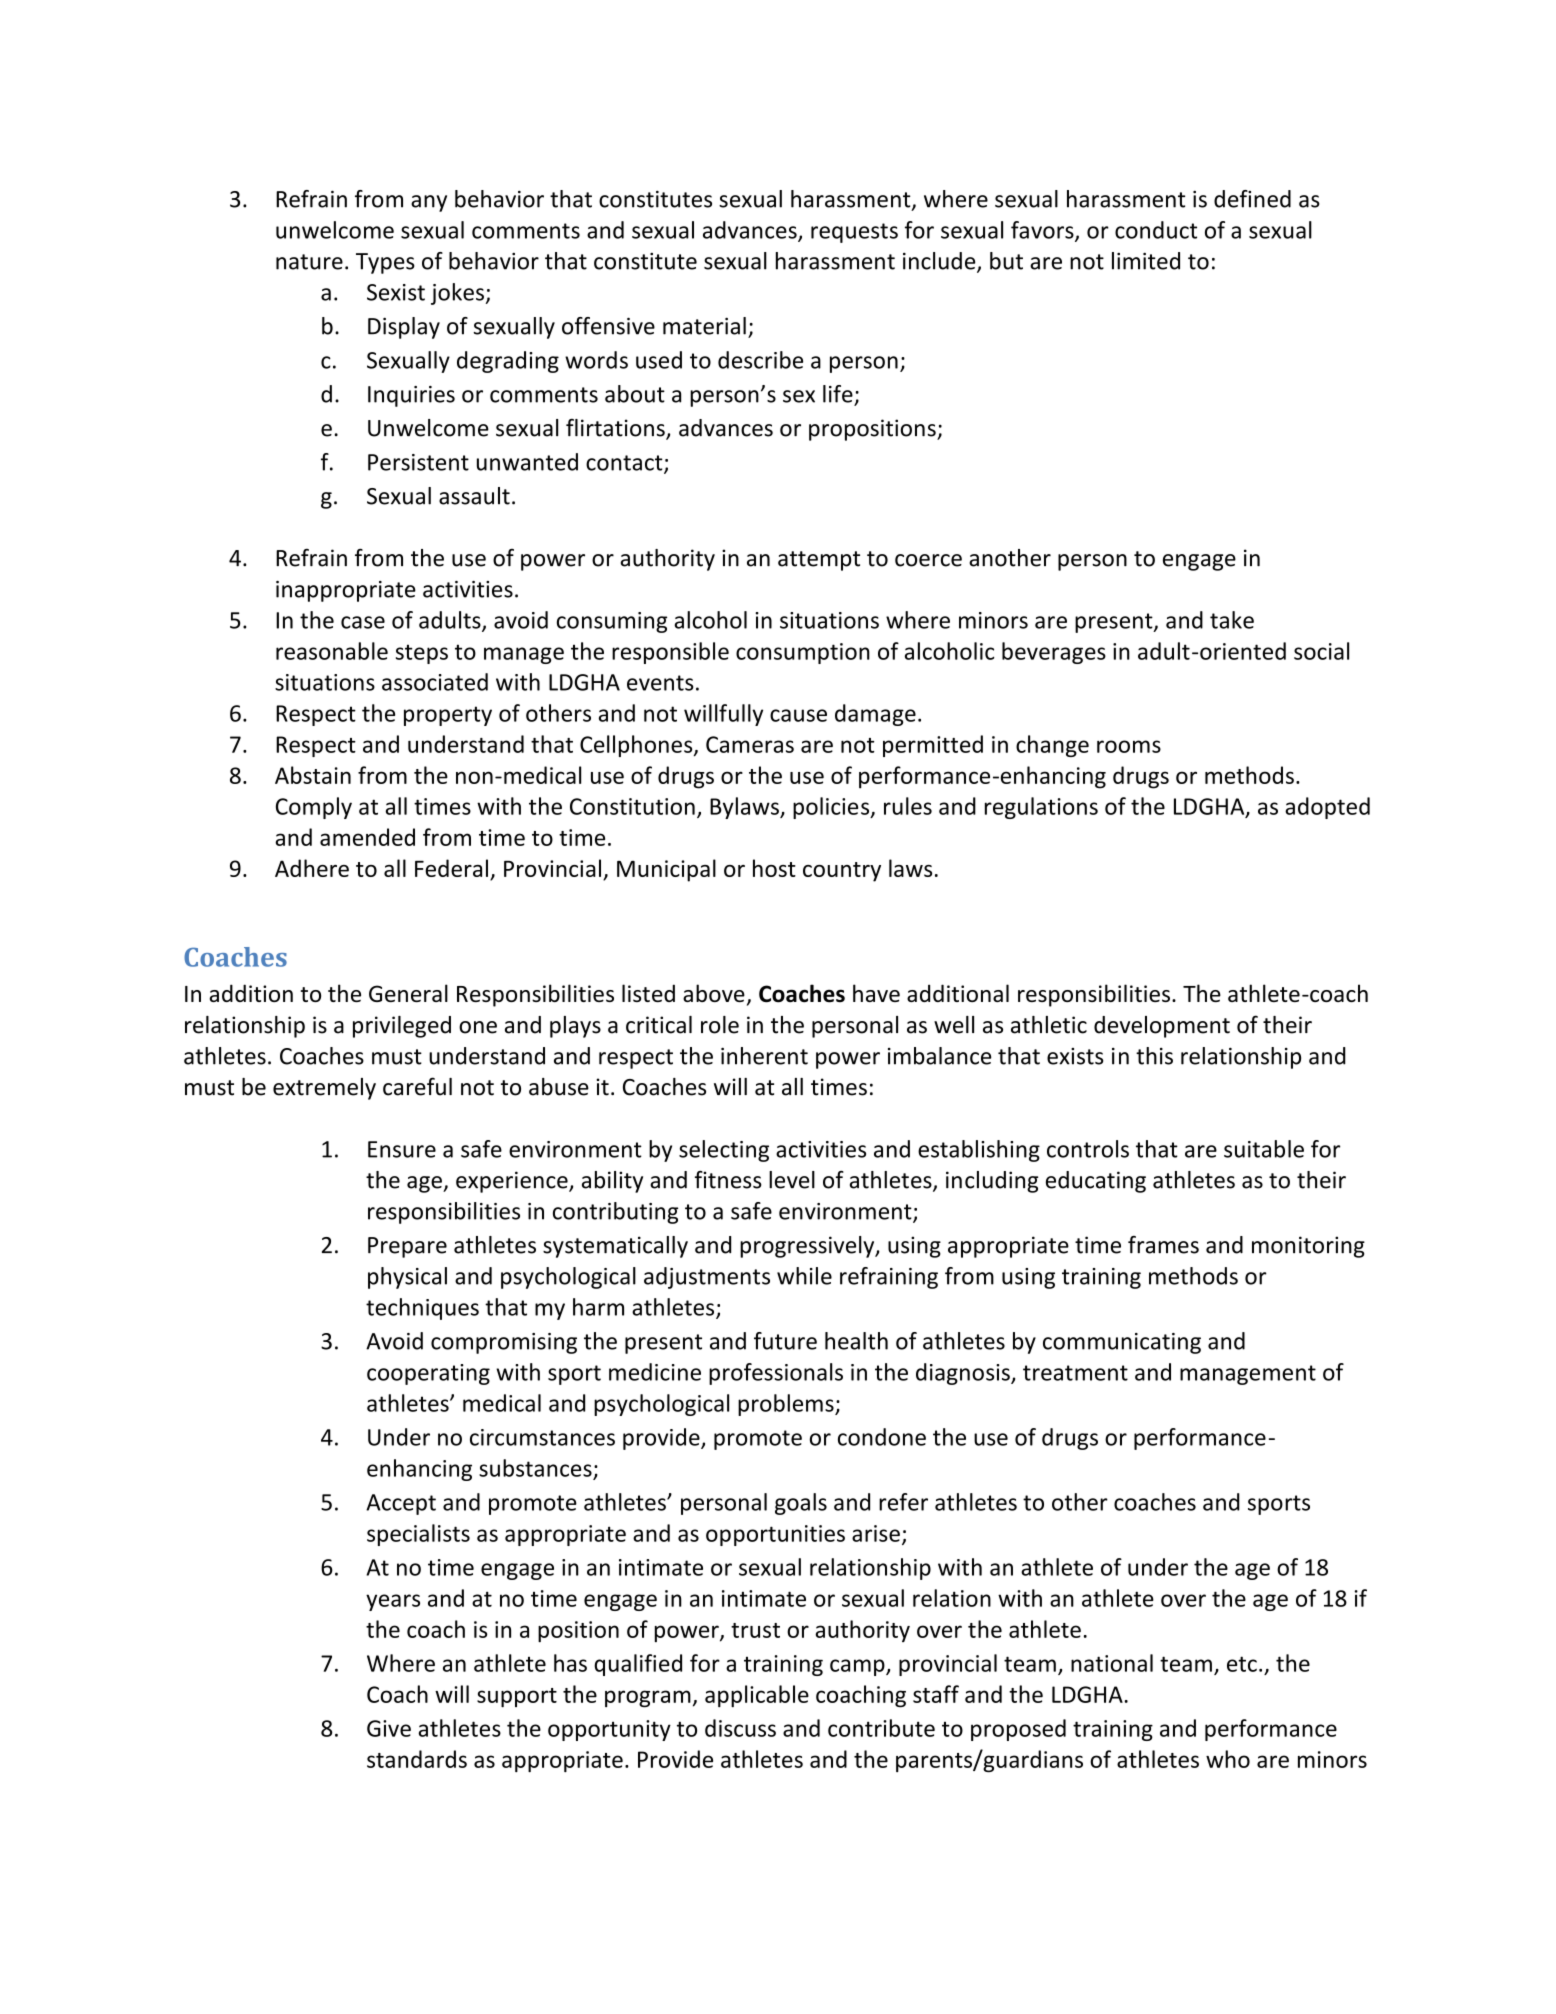 The width and height of the screenshot is (1556, 2014). Describe the element at coordinates (385, 263) in the screenshot. I see `Types` at that location.
